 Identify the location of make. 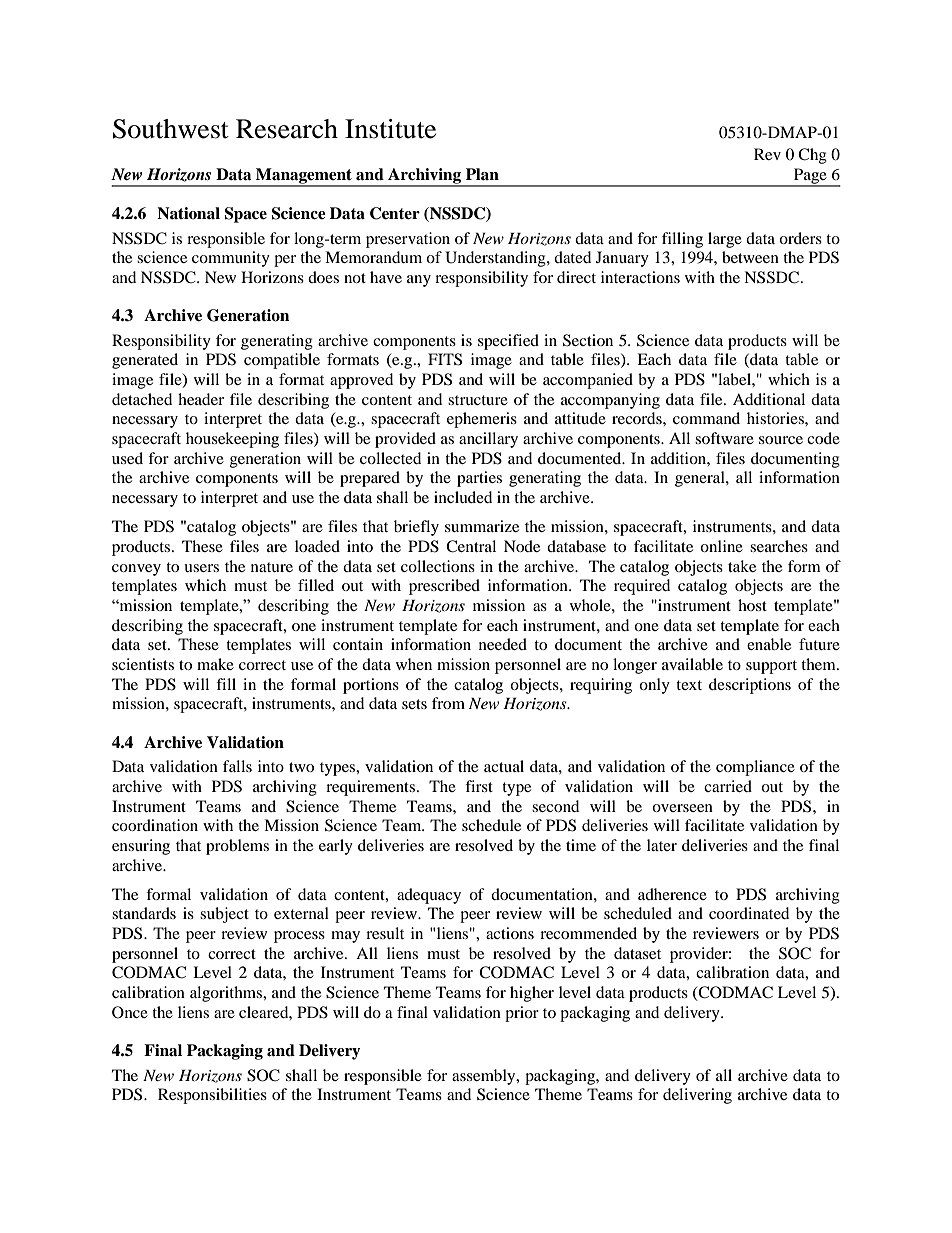
(215, 664).
